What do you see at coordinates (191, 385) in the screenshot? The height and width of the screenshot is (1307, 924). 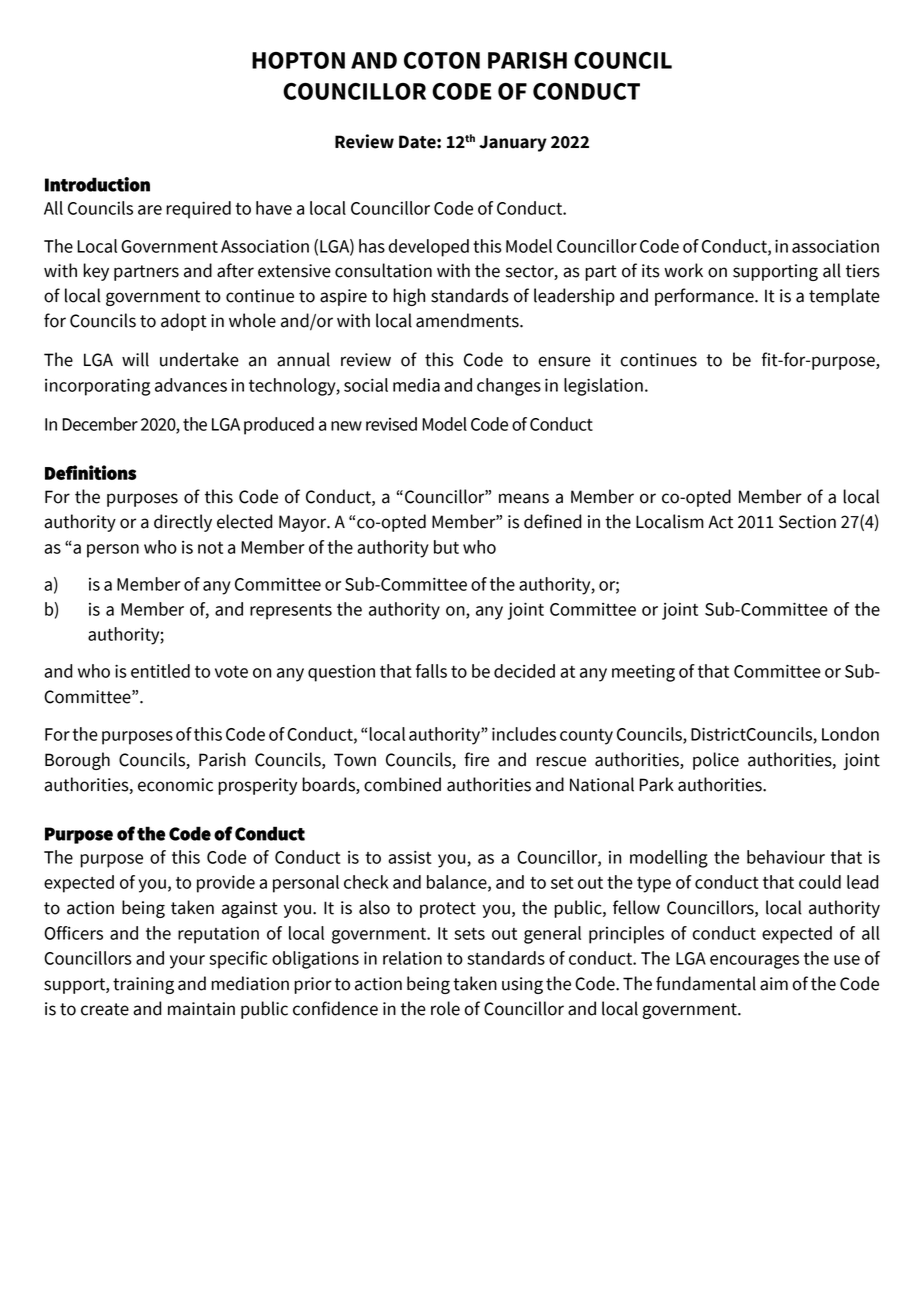 I see `advances` at bounding box center [191, 385].
